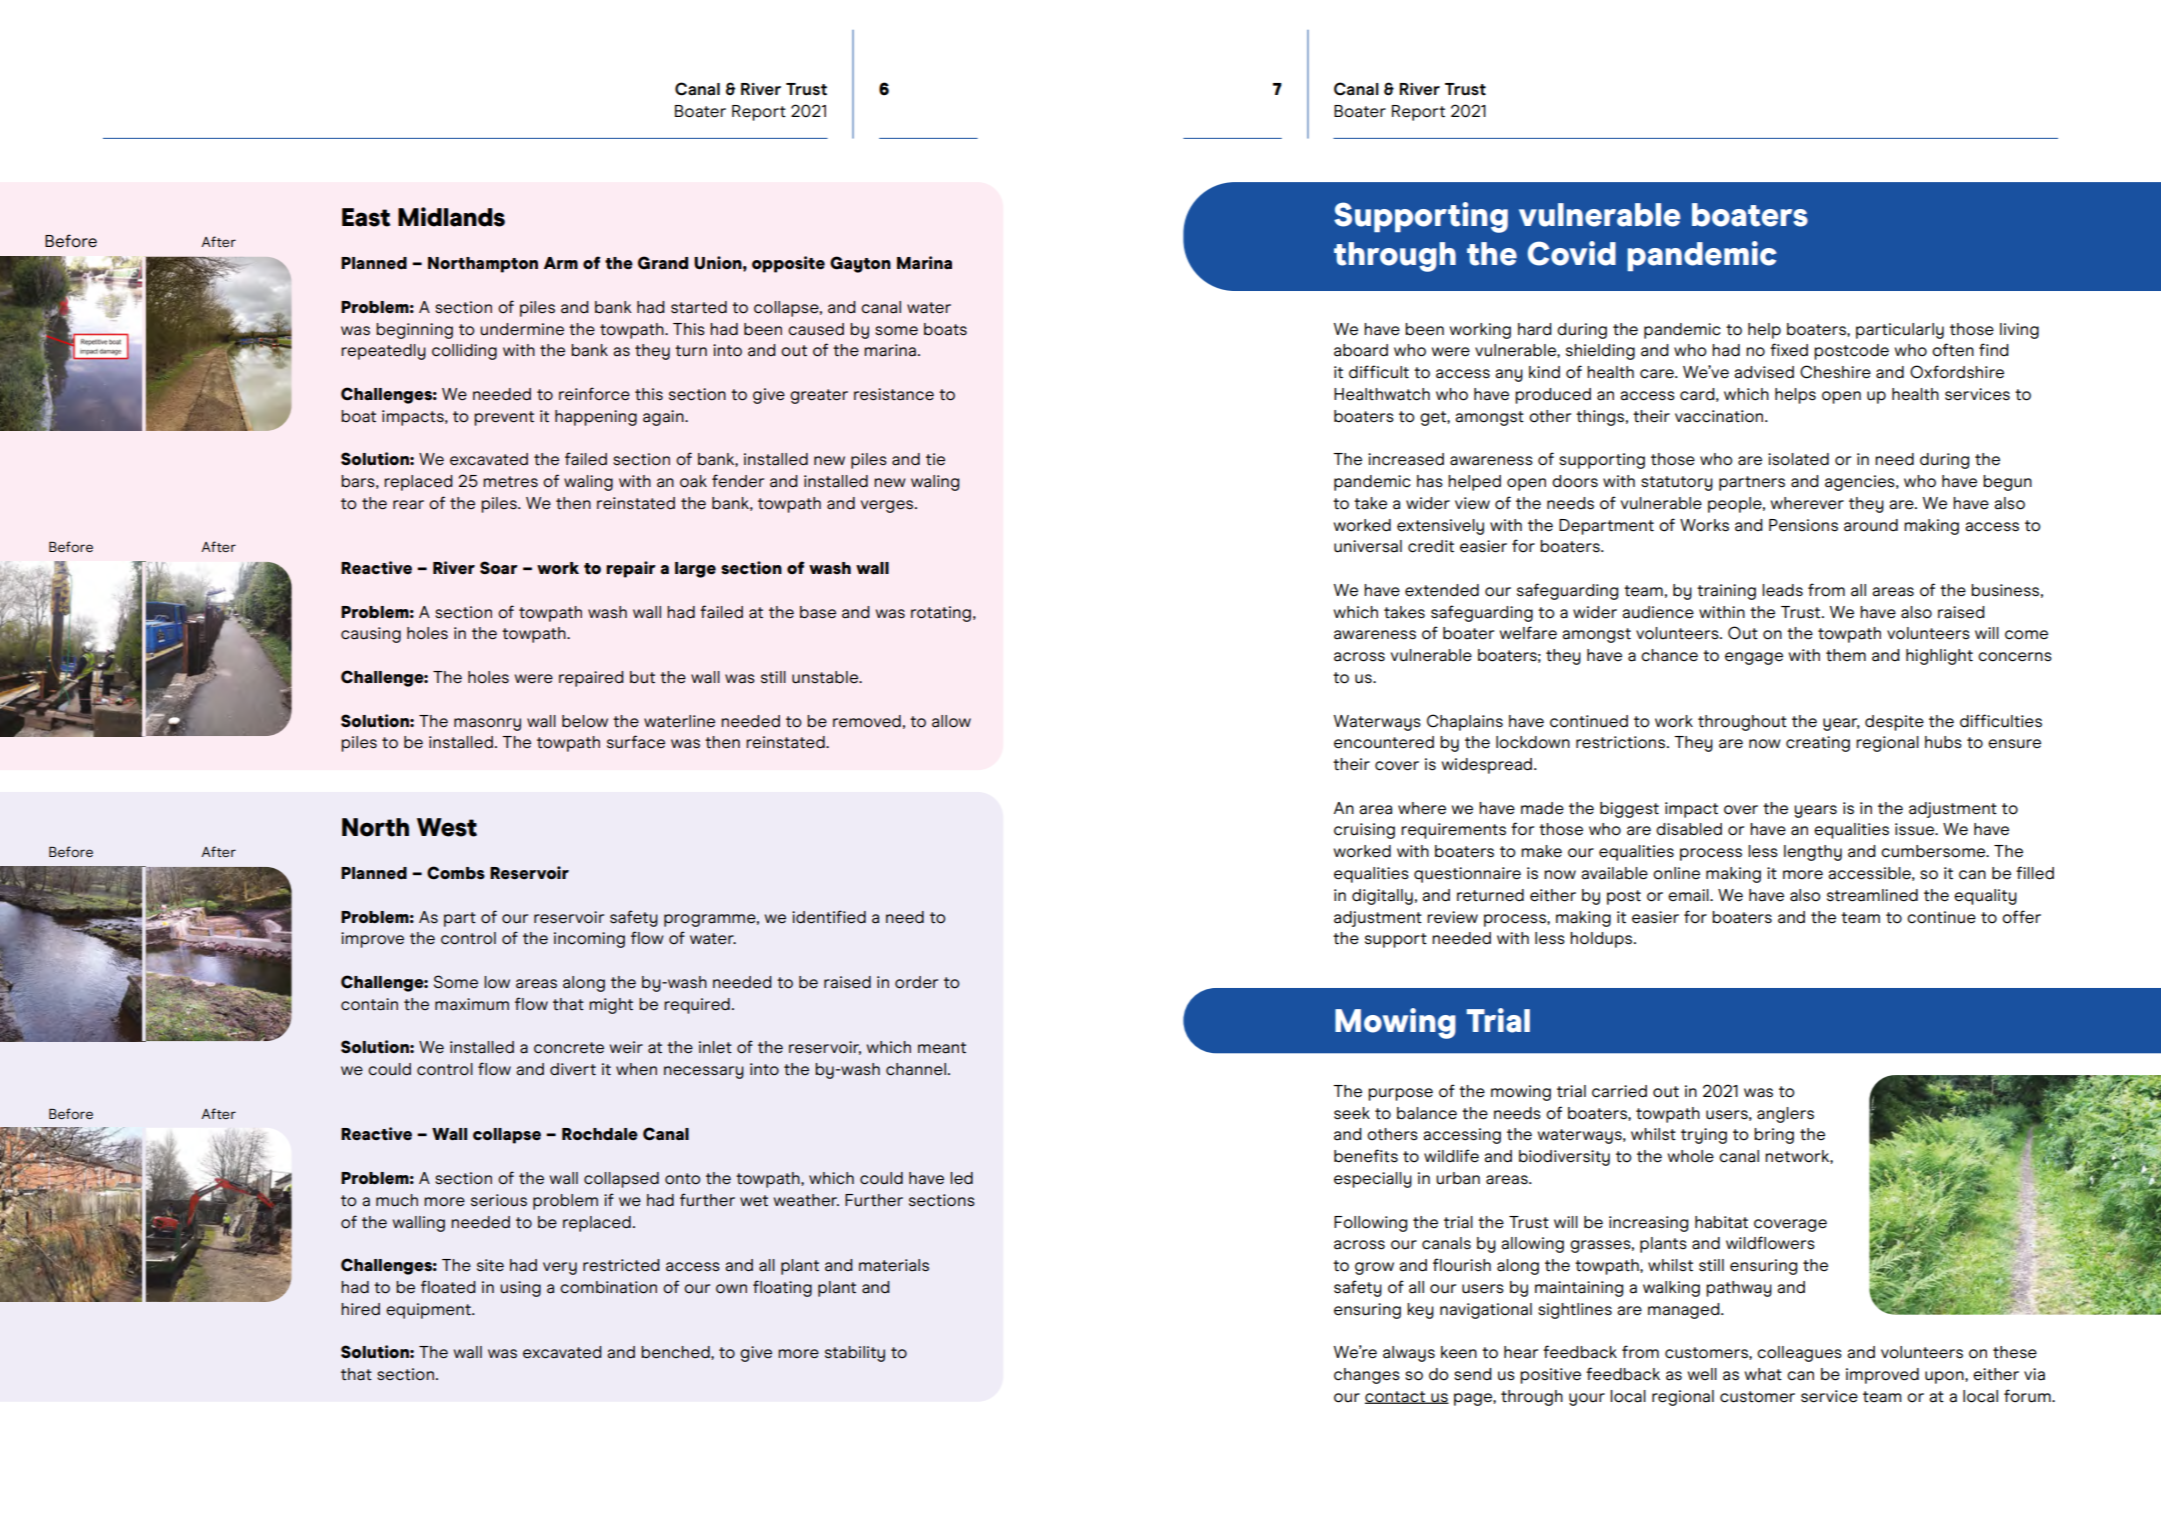 This page has height=1528, width=2161. Describe the element at coordinates (1361, 350) in the page. I see `aboard` at that location.
